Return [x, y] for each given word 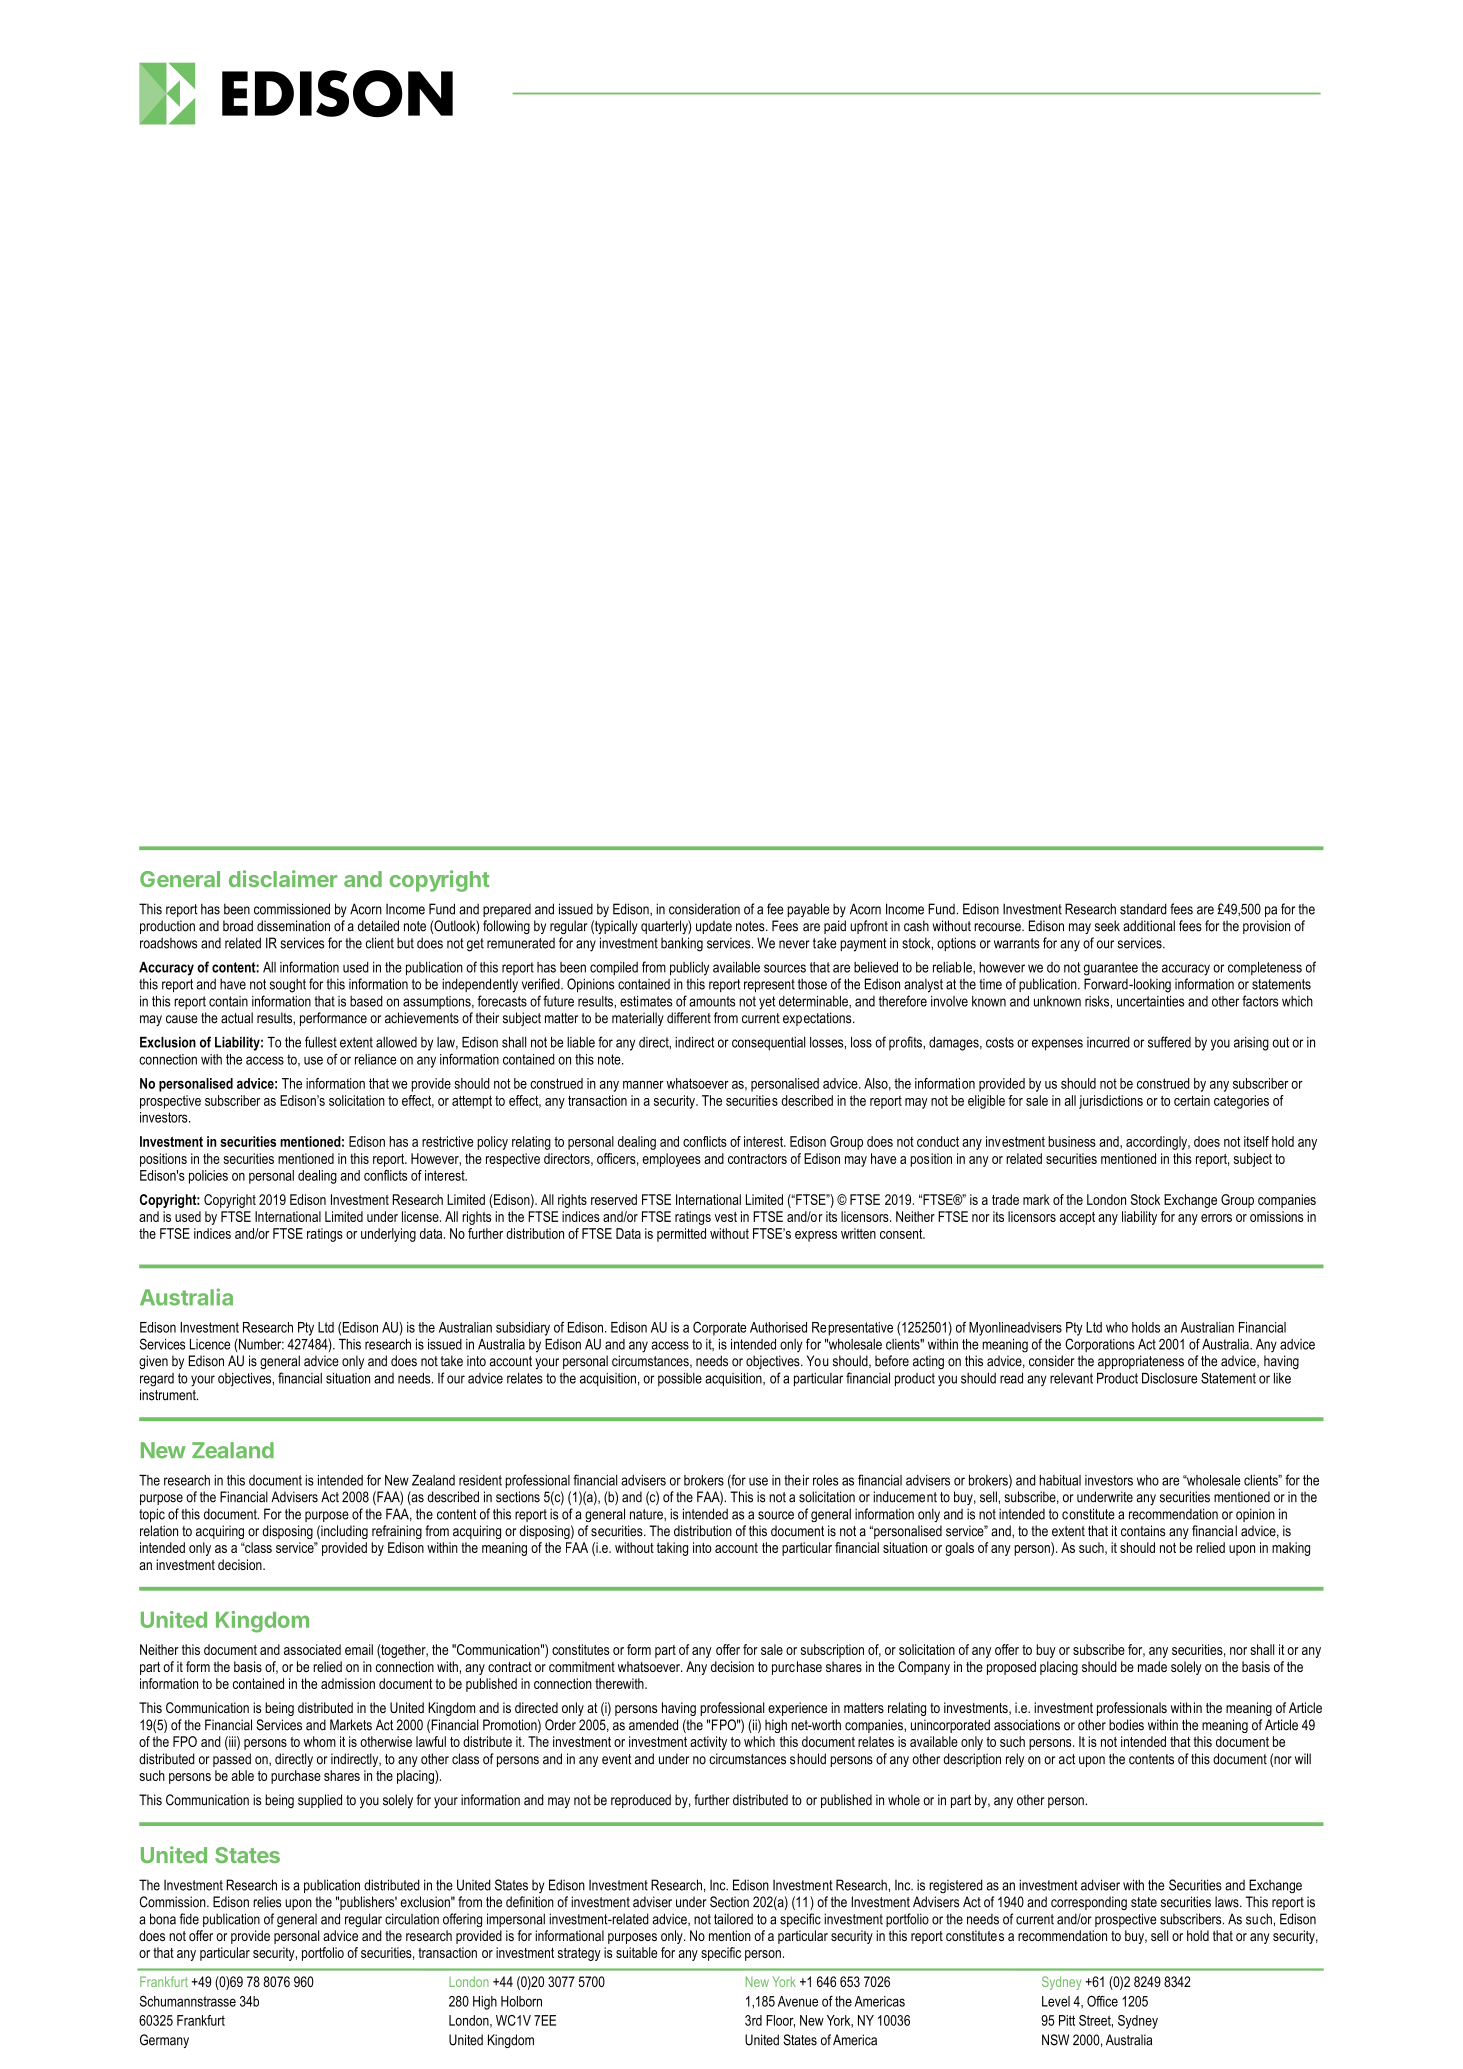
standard [1143, 909]
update [714, 927]
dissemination [293, 926]
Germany [164, 2041]
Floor [780, 2021]
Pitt [1067, 2020]
